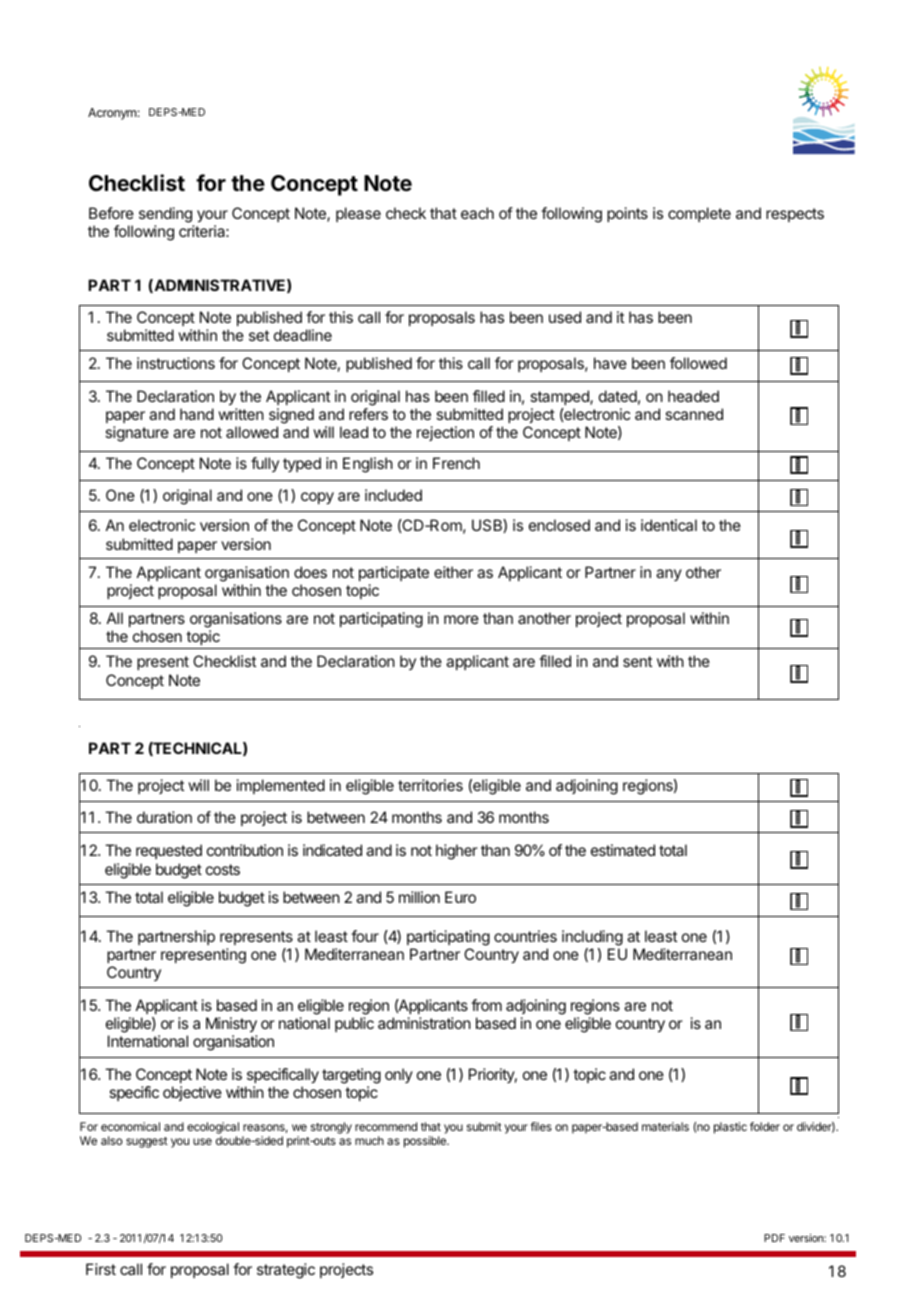 This page has height=1308, width=924. I want to click on higher, so click(457, 852).
